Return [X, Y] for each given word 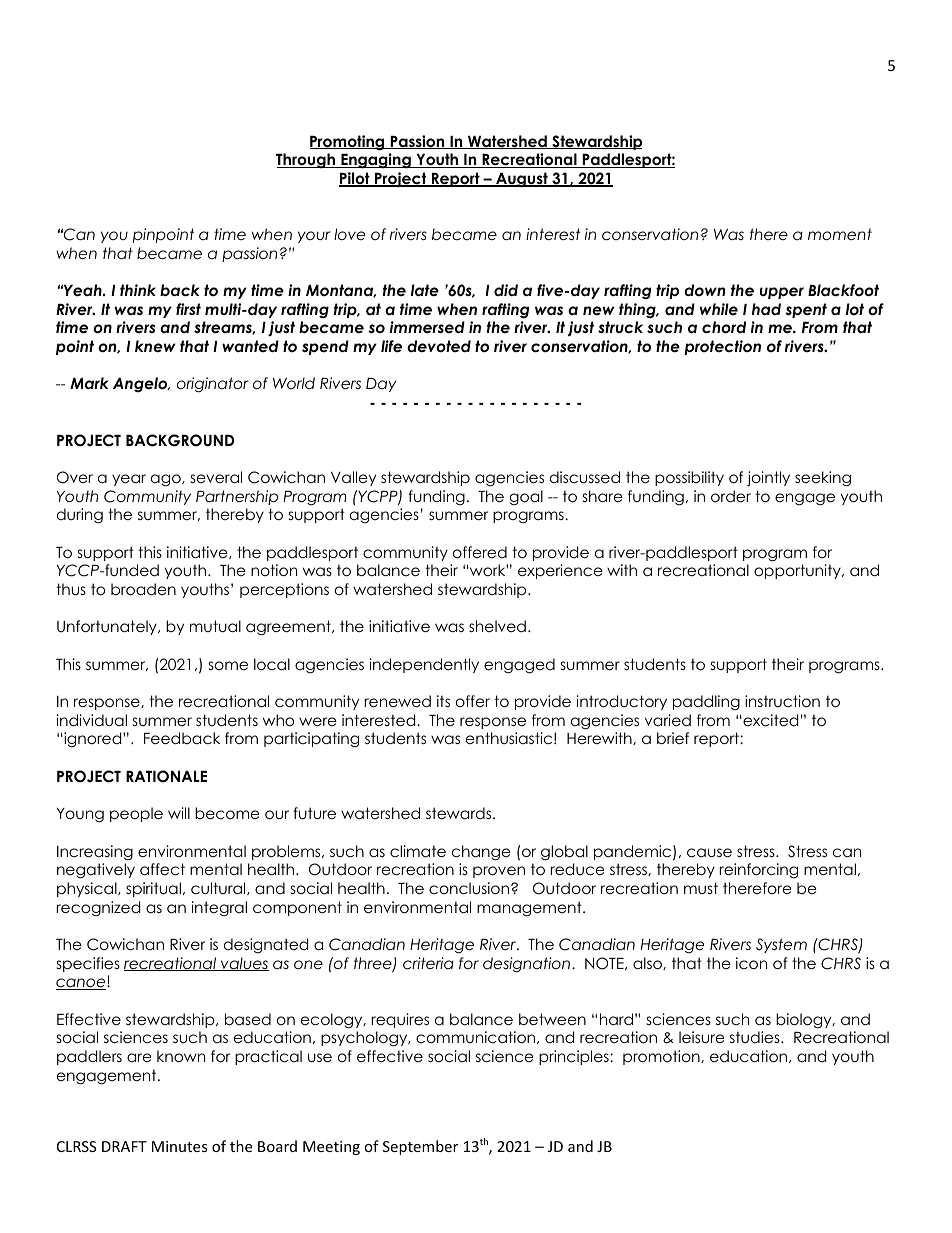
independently [424, 665]
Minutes [179, 1146]
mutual [215, 626]
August [522, 180]
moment [840, 234]
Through [306, 161]
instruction [782, 701]
